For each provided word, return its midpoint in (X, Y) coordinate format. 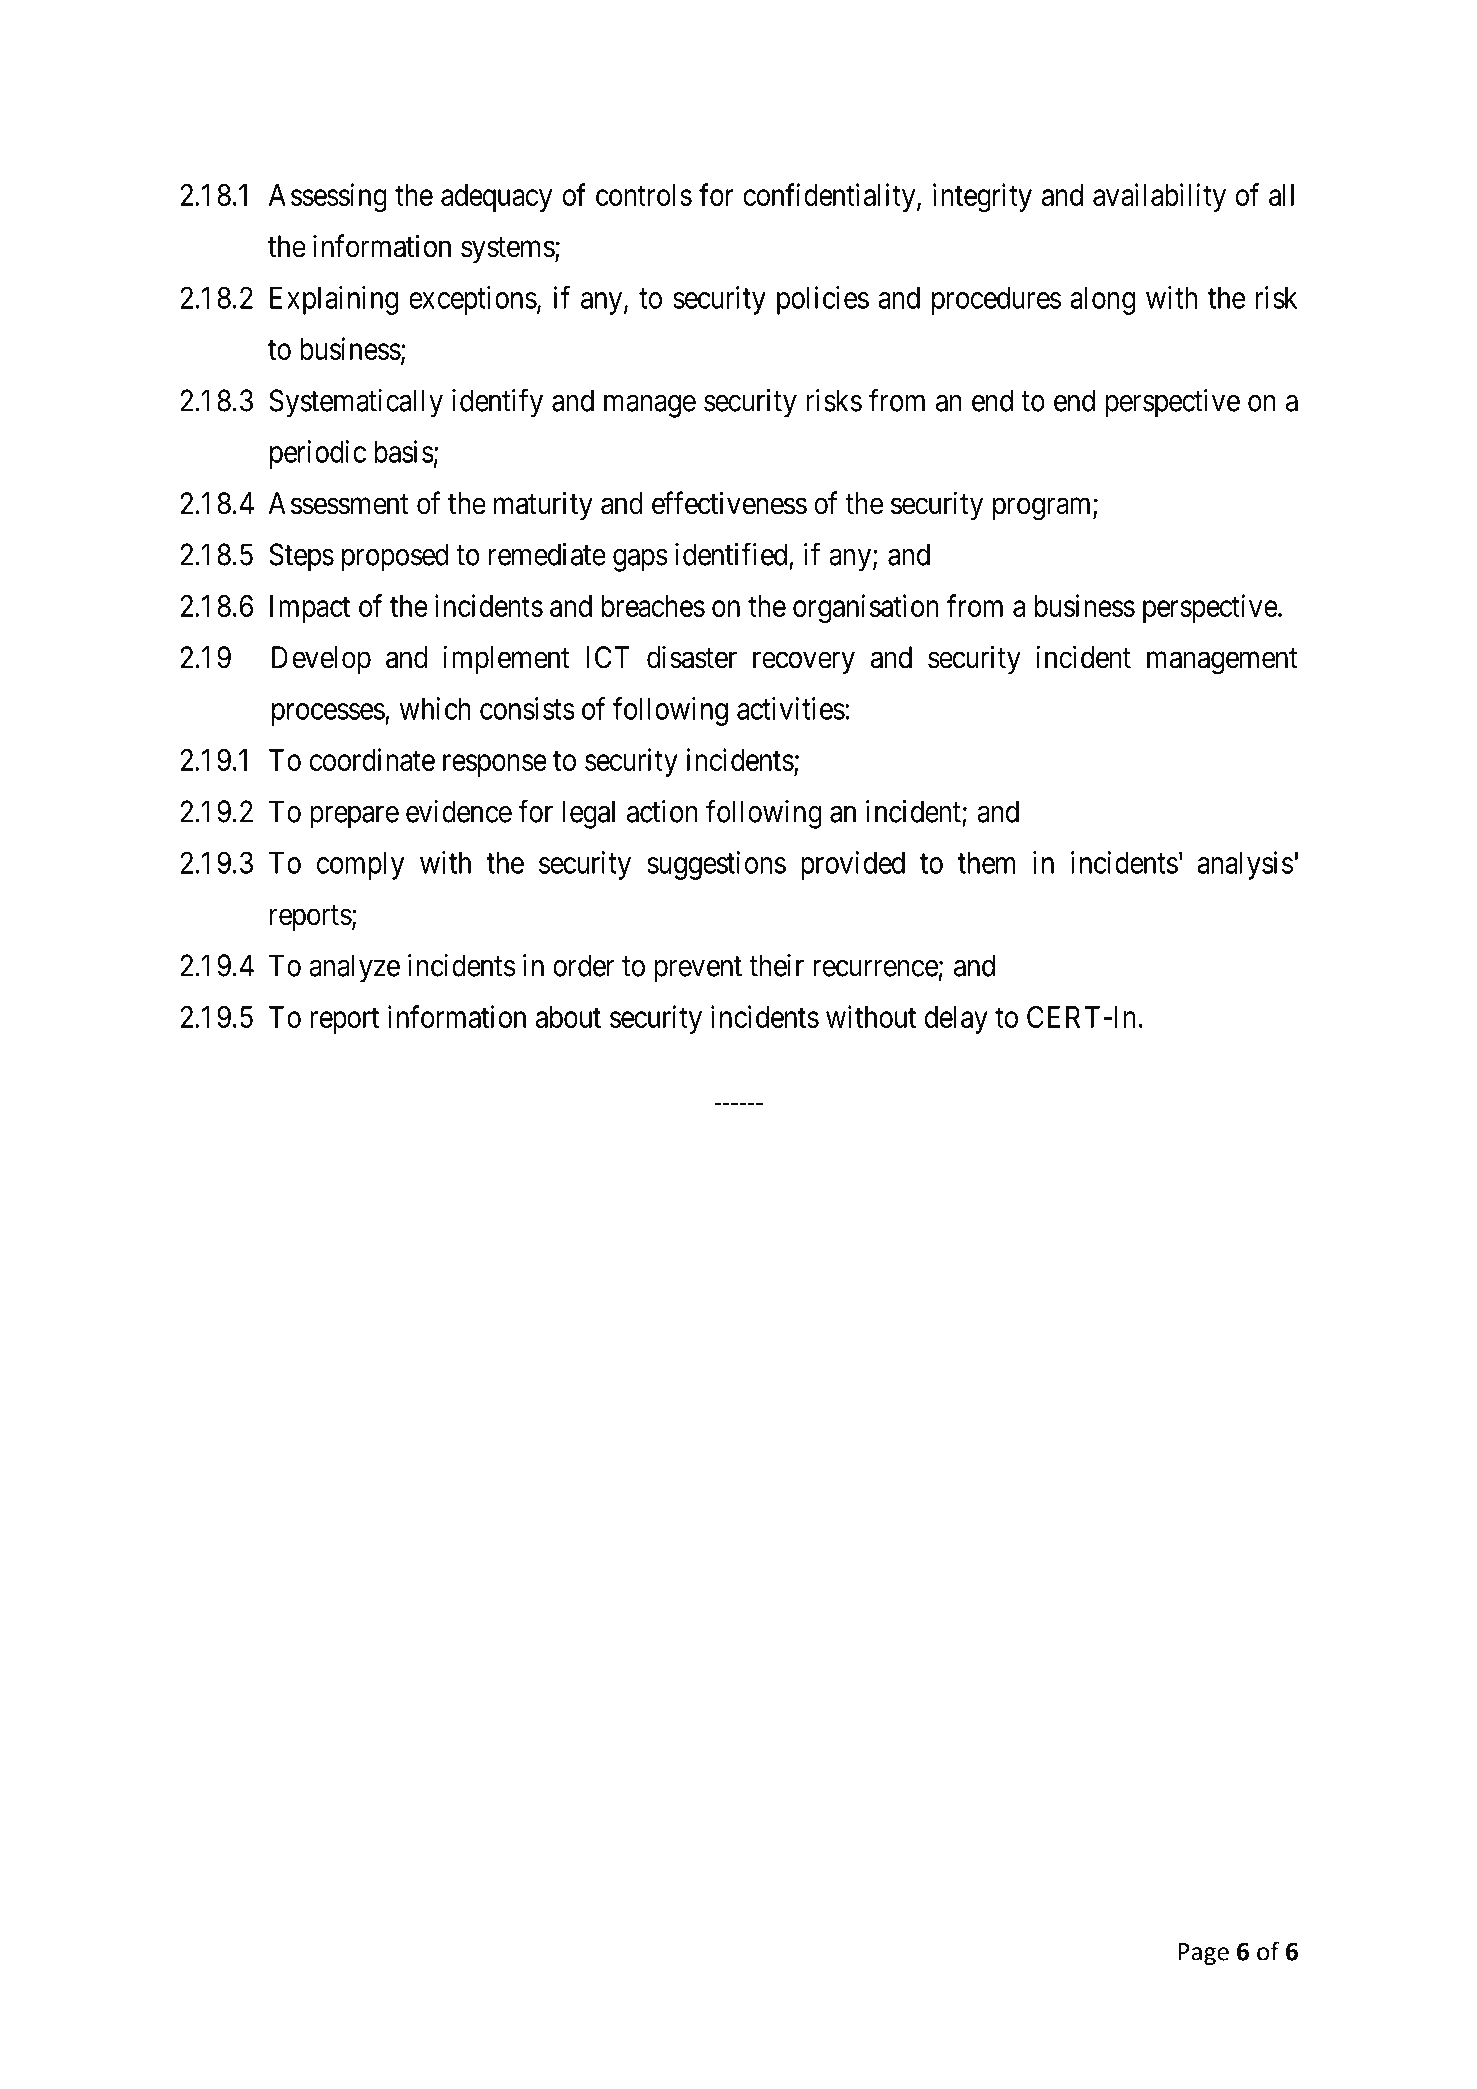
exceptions (473, 300)
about (568, 1017)
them (986, 863)
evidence (459, 811)
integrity (982, 197)
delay (956, 1020)
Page (1203, 1954)
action (662, 811)
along (1102, 301)
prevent (698, 969)
